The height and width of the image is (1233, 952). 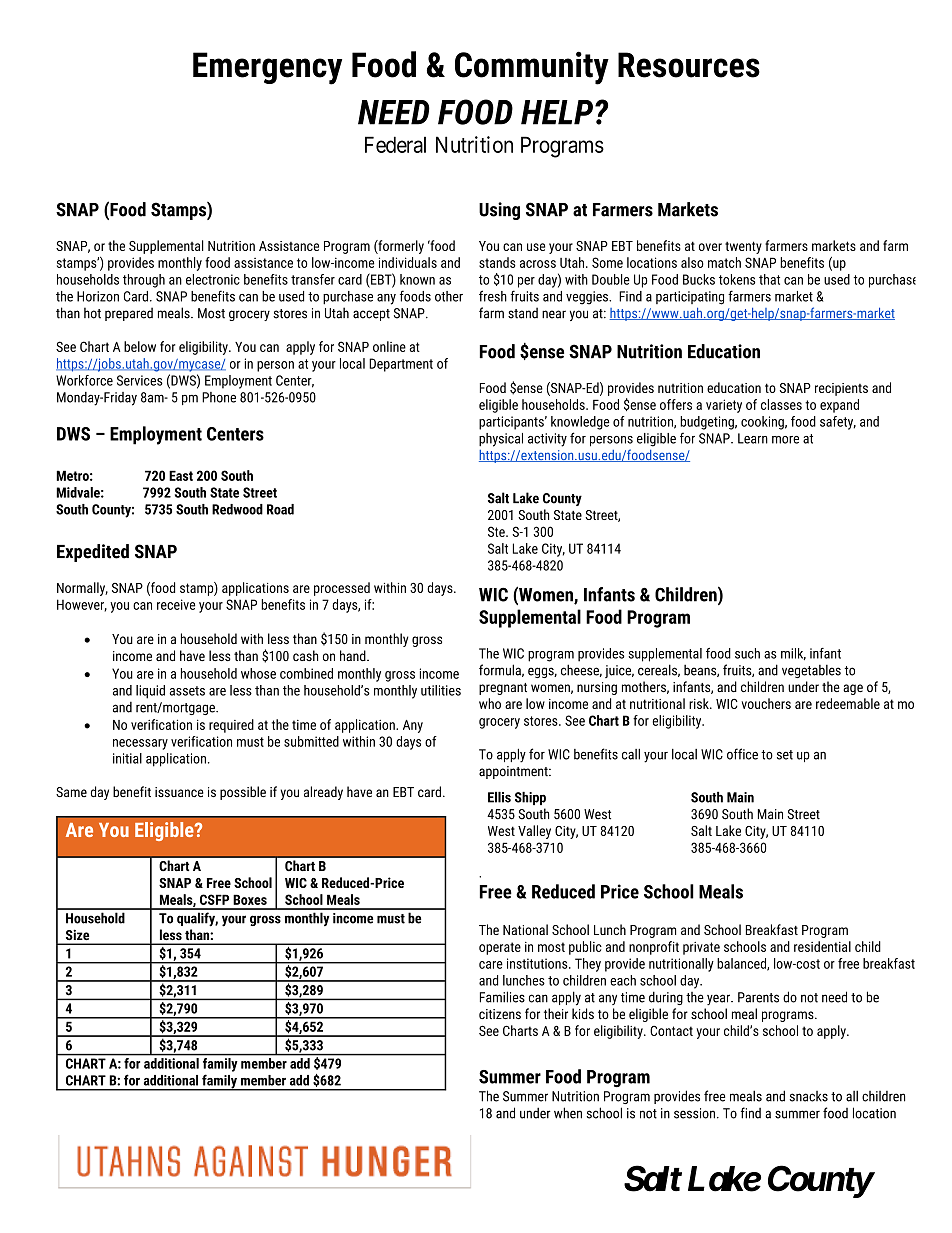 I want to click on issuance, so click(x=179, y=792).
